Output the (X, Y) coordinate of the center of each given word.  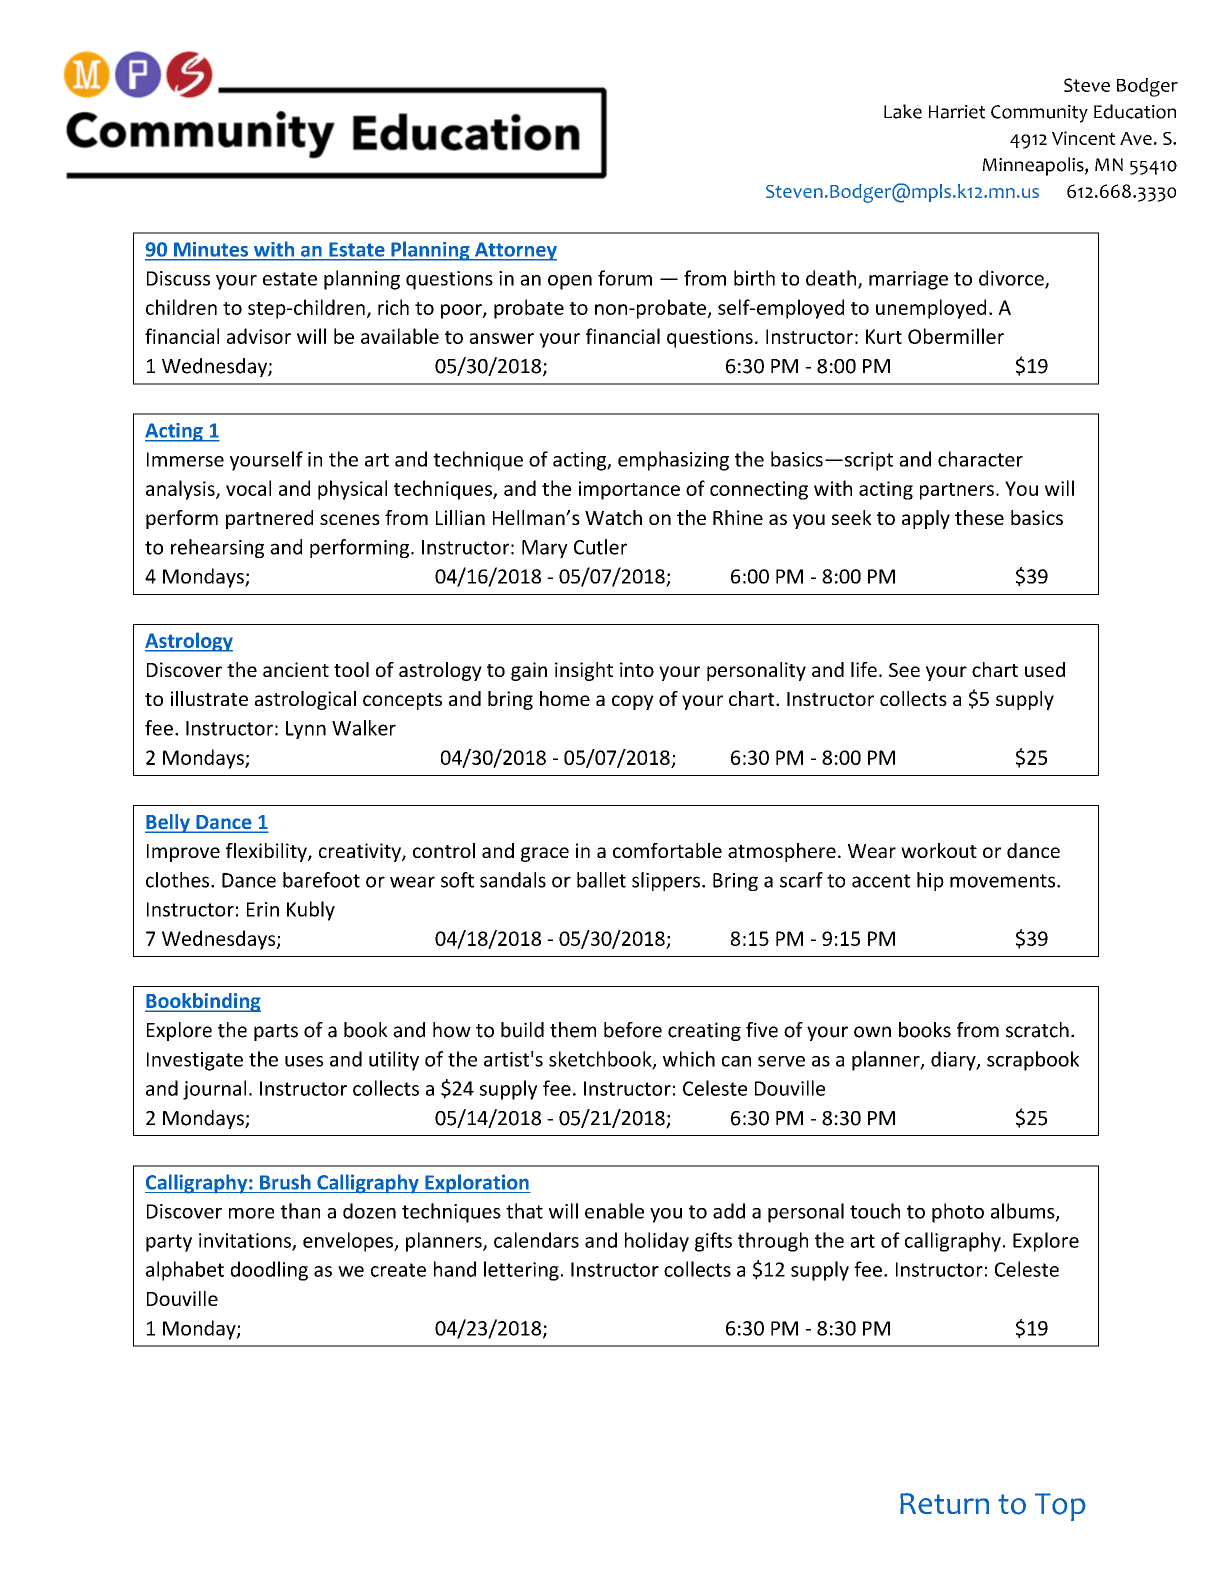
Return (944, 1503)
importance (629, 490)
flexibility (267, 852)
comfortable (667, 850)
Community (1039, 114)
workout (939, 850)
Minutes (211, 249)
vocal (248, 488)
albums (1024, 1212)
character (980, 459)
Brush (285, 1182)
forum (625, 278)
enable (614, 1211)
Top (1060, 1507)
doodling (269, 1271)
